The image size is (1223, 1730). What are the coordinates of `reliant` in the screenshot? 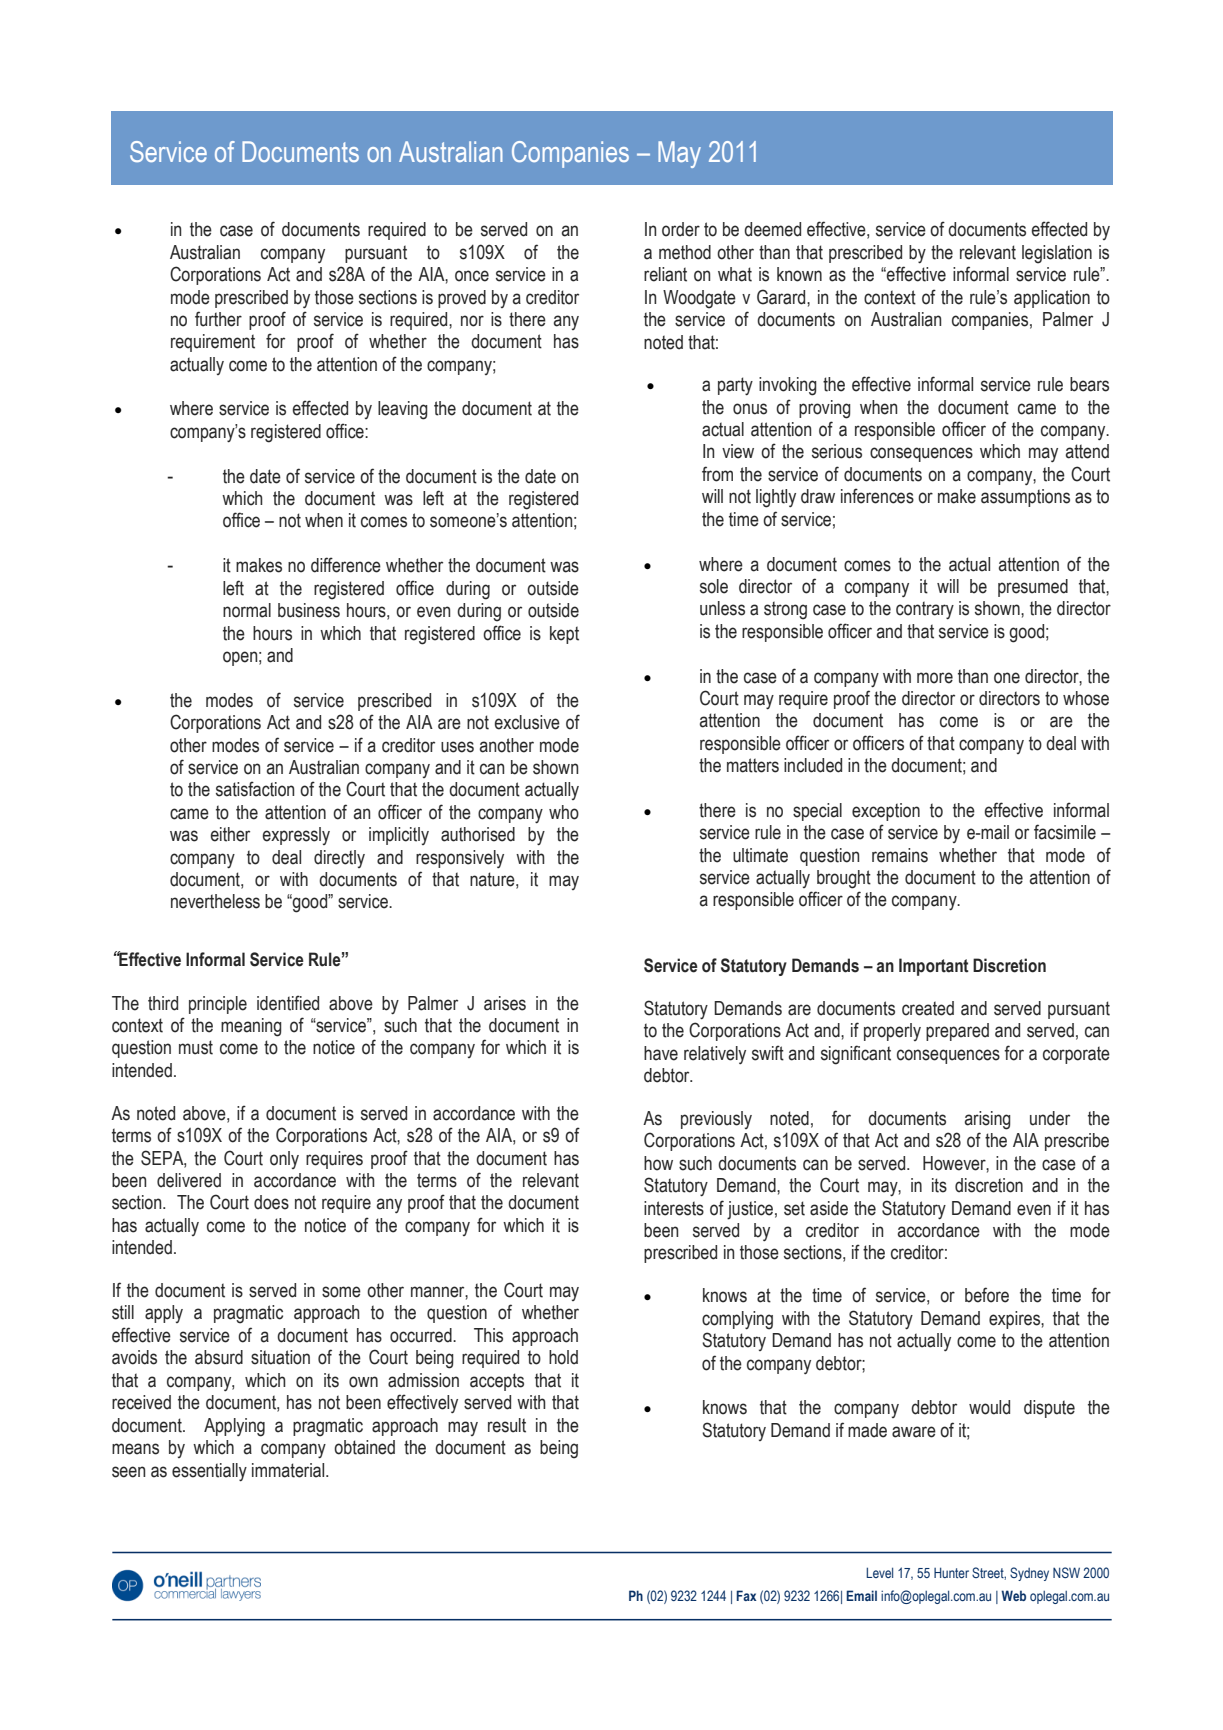 It's located at (665, 274).
